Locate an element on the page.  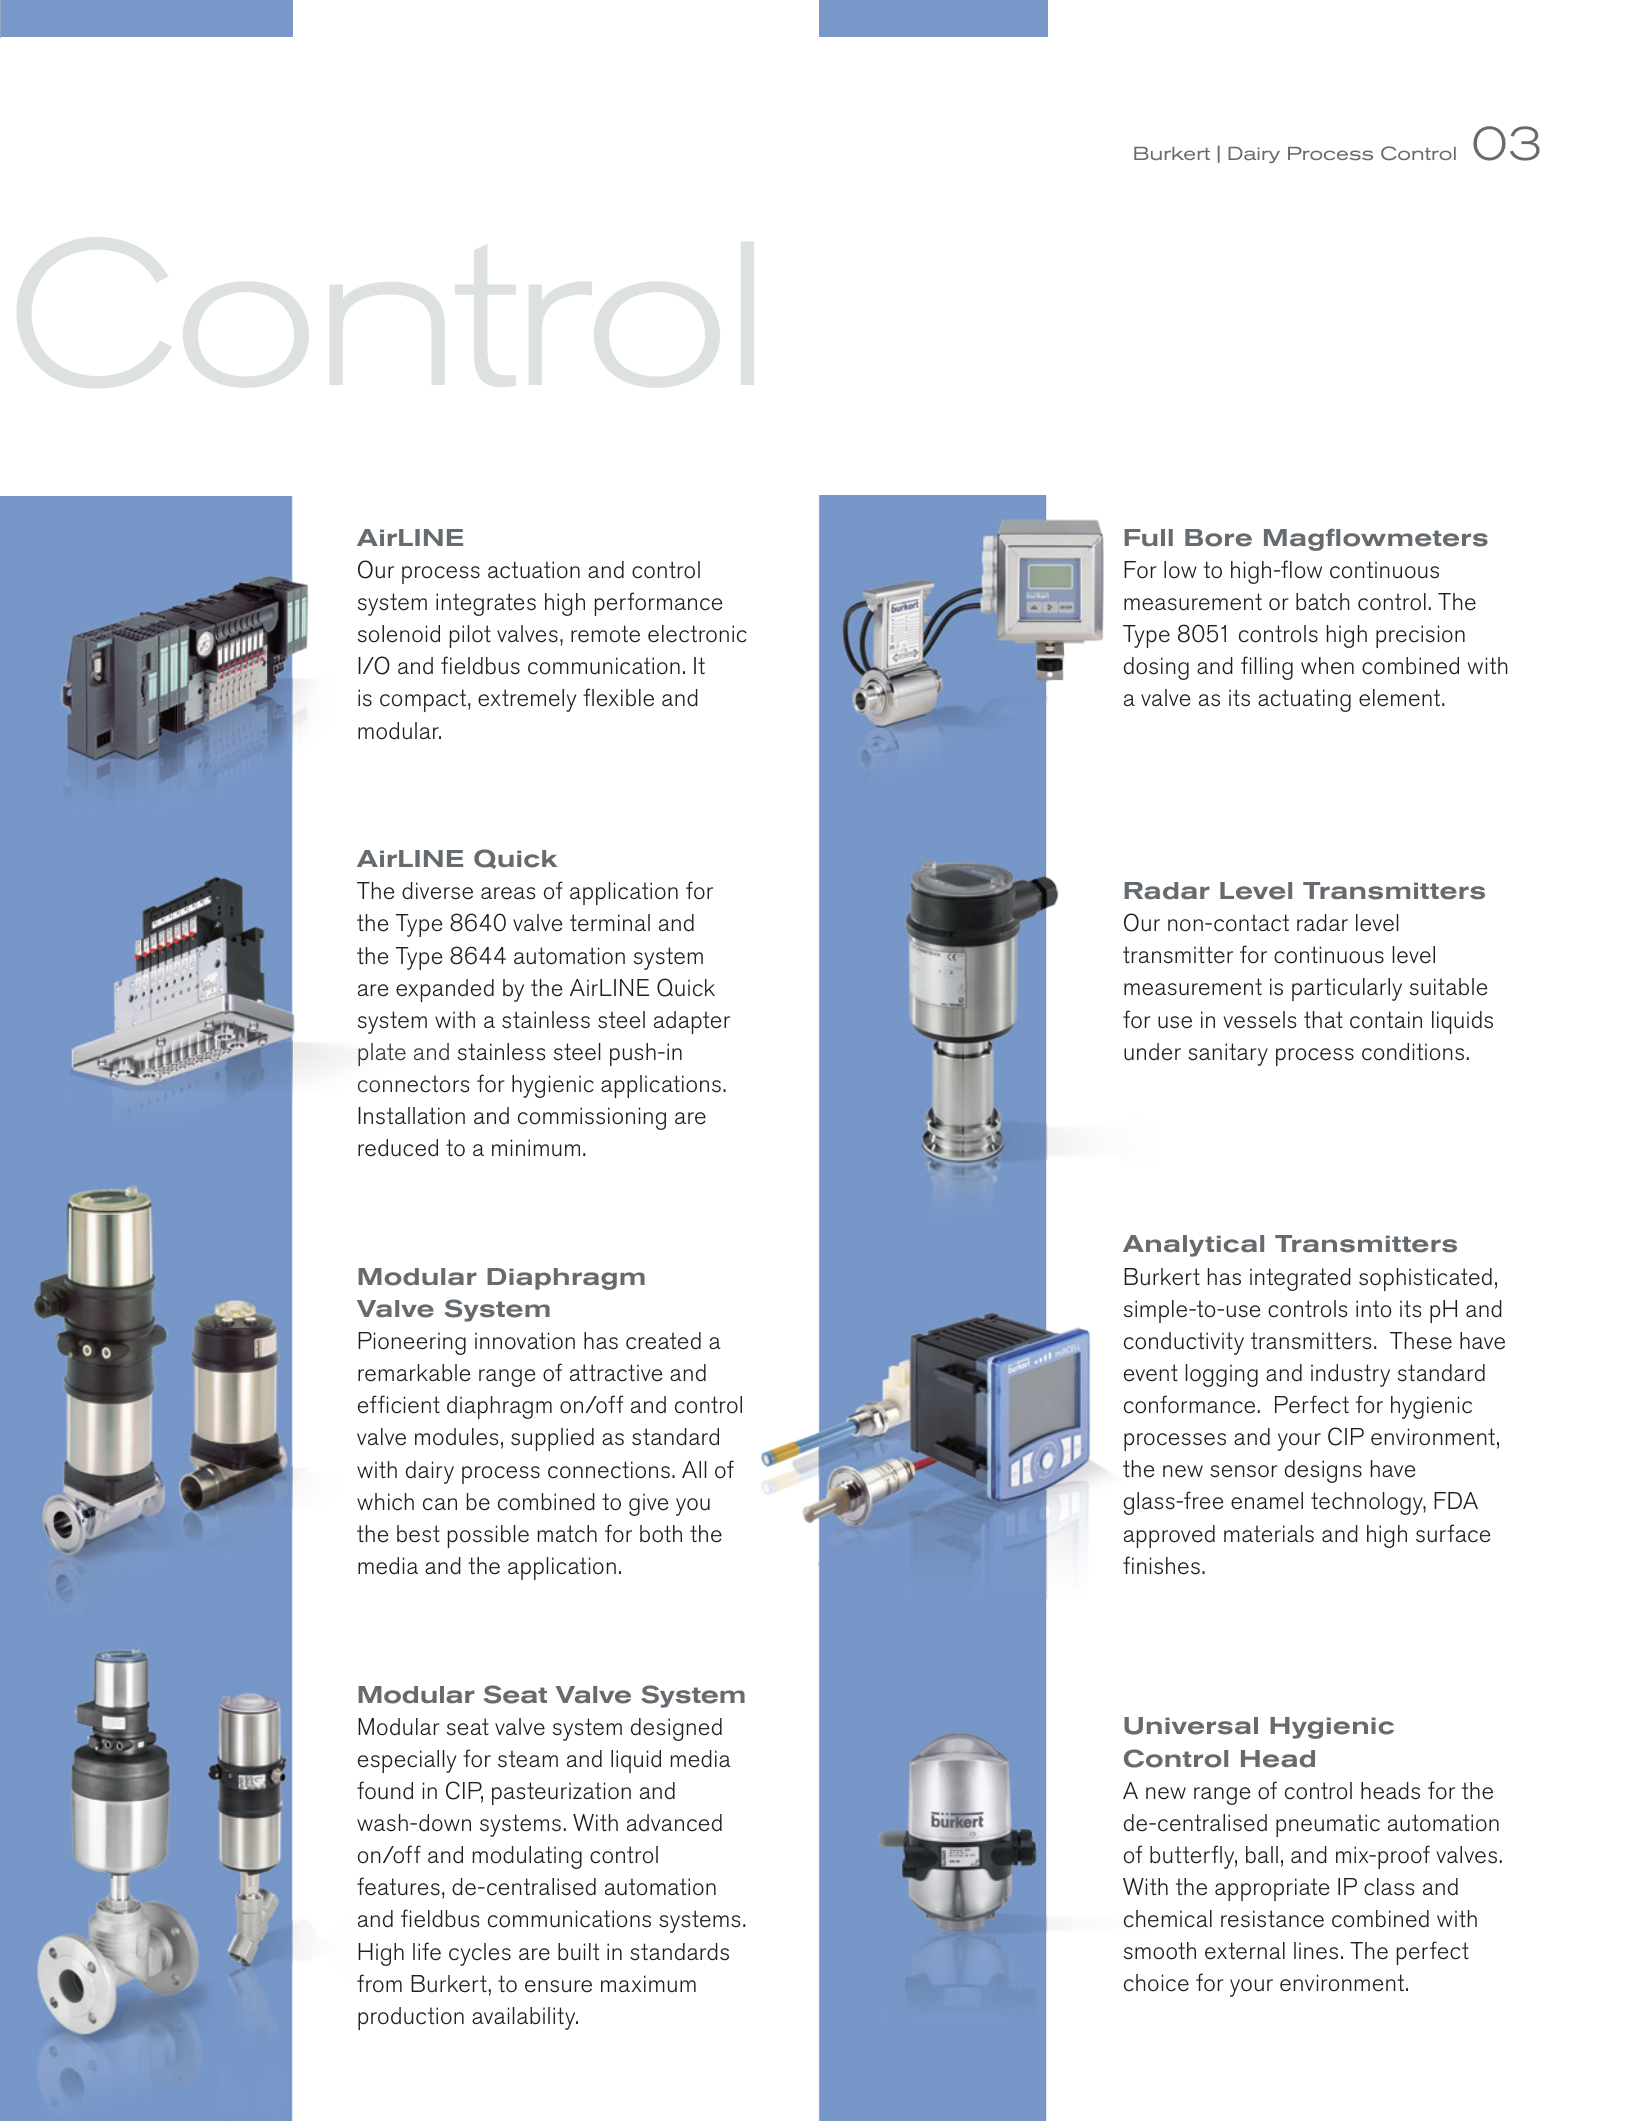
integrated is located at coordinates (1300, 1279).
